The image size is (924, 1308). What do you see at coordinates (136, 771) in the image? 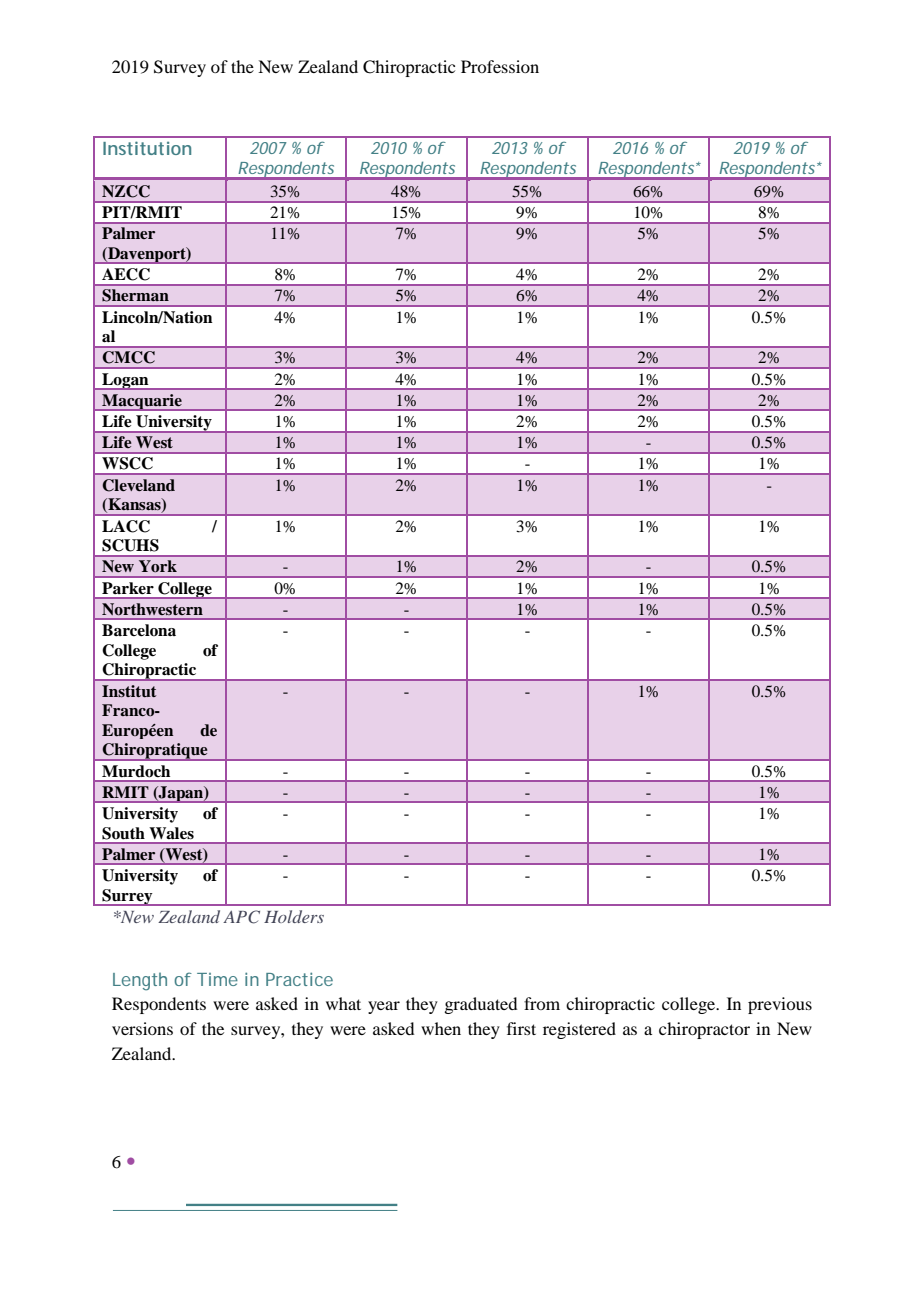
I see `Murdoch` at bounding box center [136, 771].
